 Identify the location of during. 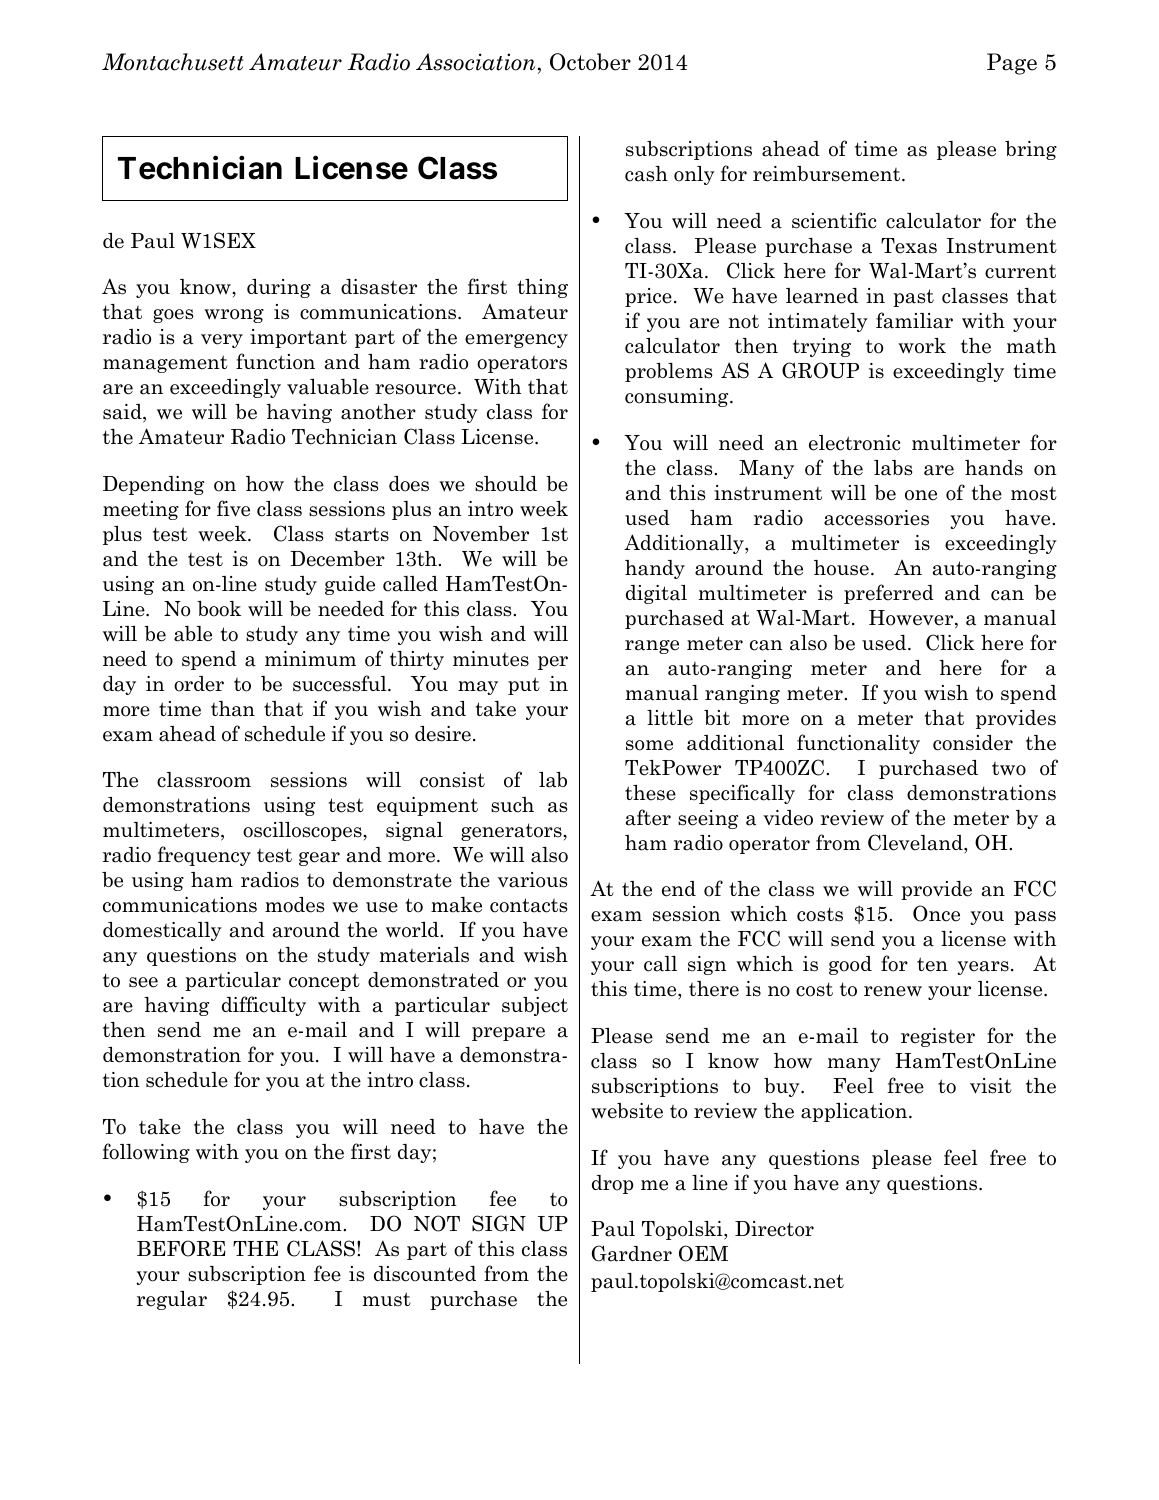
(279, 288).
